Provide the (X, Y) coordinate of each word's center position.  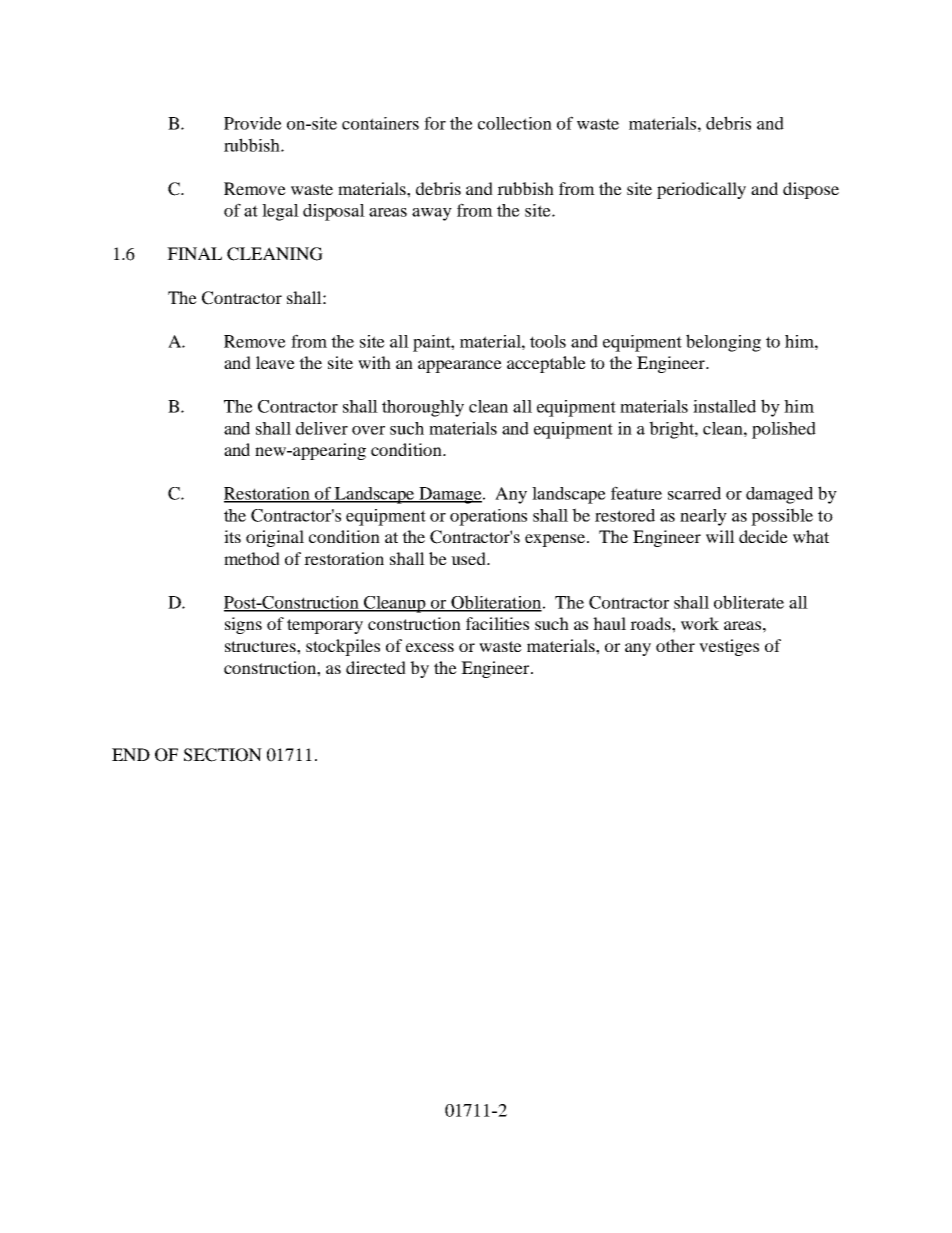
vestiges (729, 647)
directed (376, 667)
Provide (253, 123)
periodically (701, 190)
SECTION (223, 755)
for (435, 123)
